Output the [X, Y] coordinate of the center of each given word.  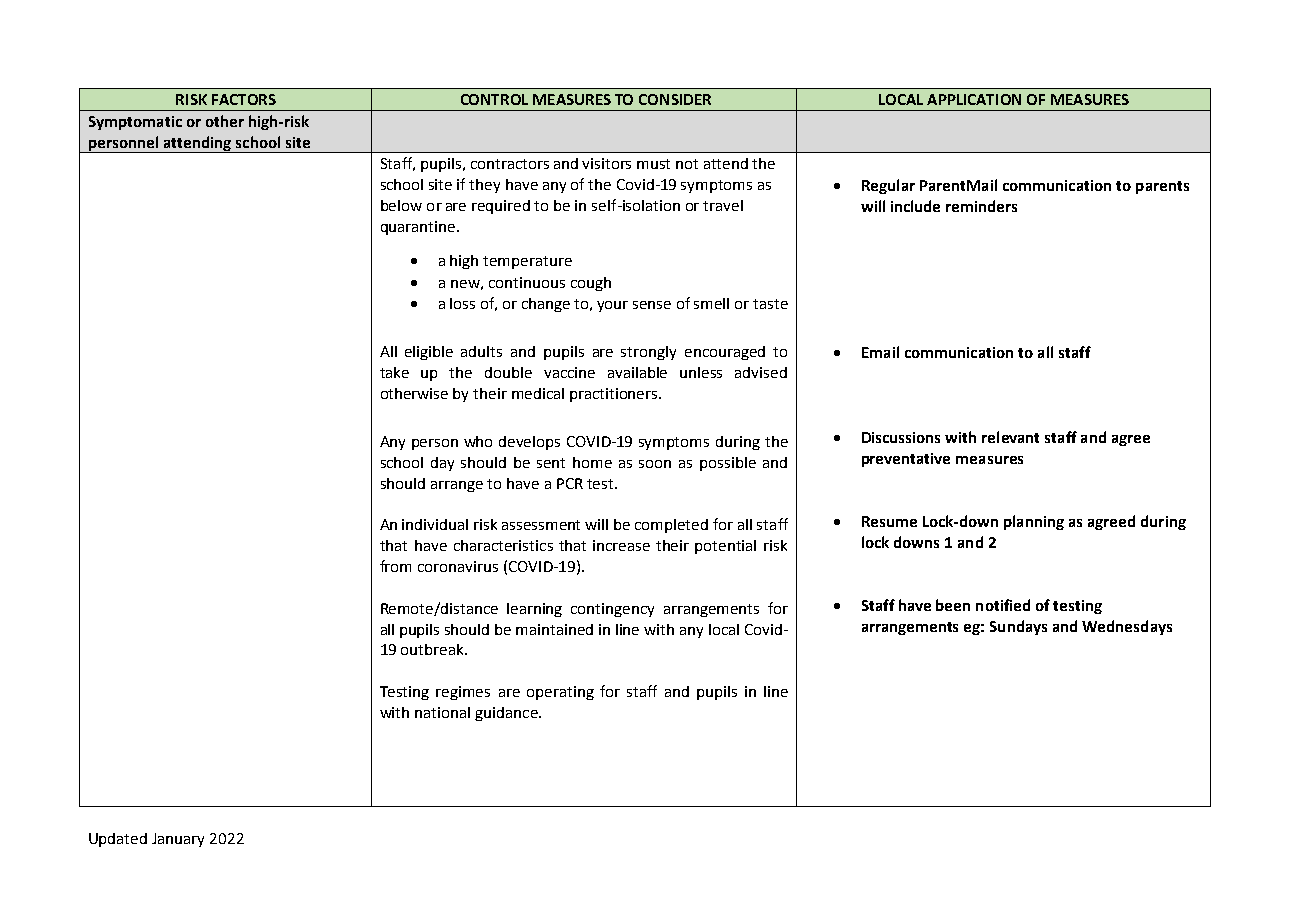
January [178, 840]
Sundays [1018, 627]
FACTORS [244, 99]
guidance [507, 714]
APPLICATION [974, 99]
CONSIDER [675, 99]
